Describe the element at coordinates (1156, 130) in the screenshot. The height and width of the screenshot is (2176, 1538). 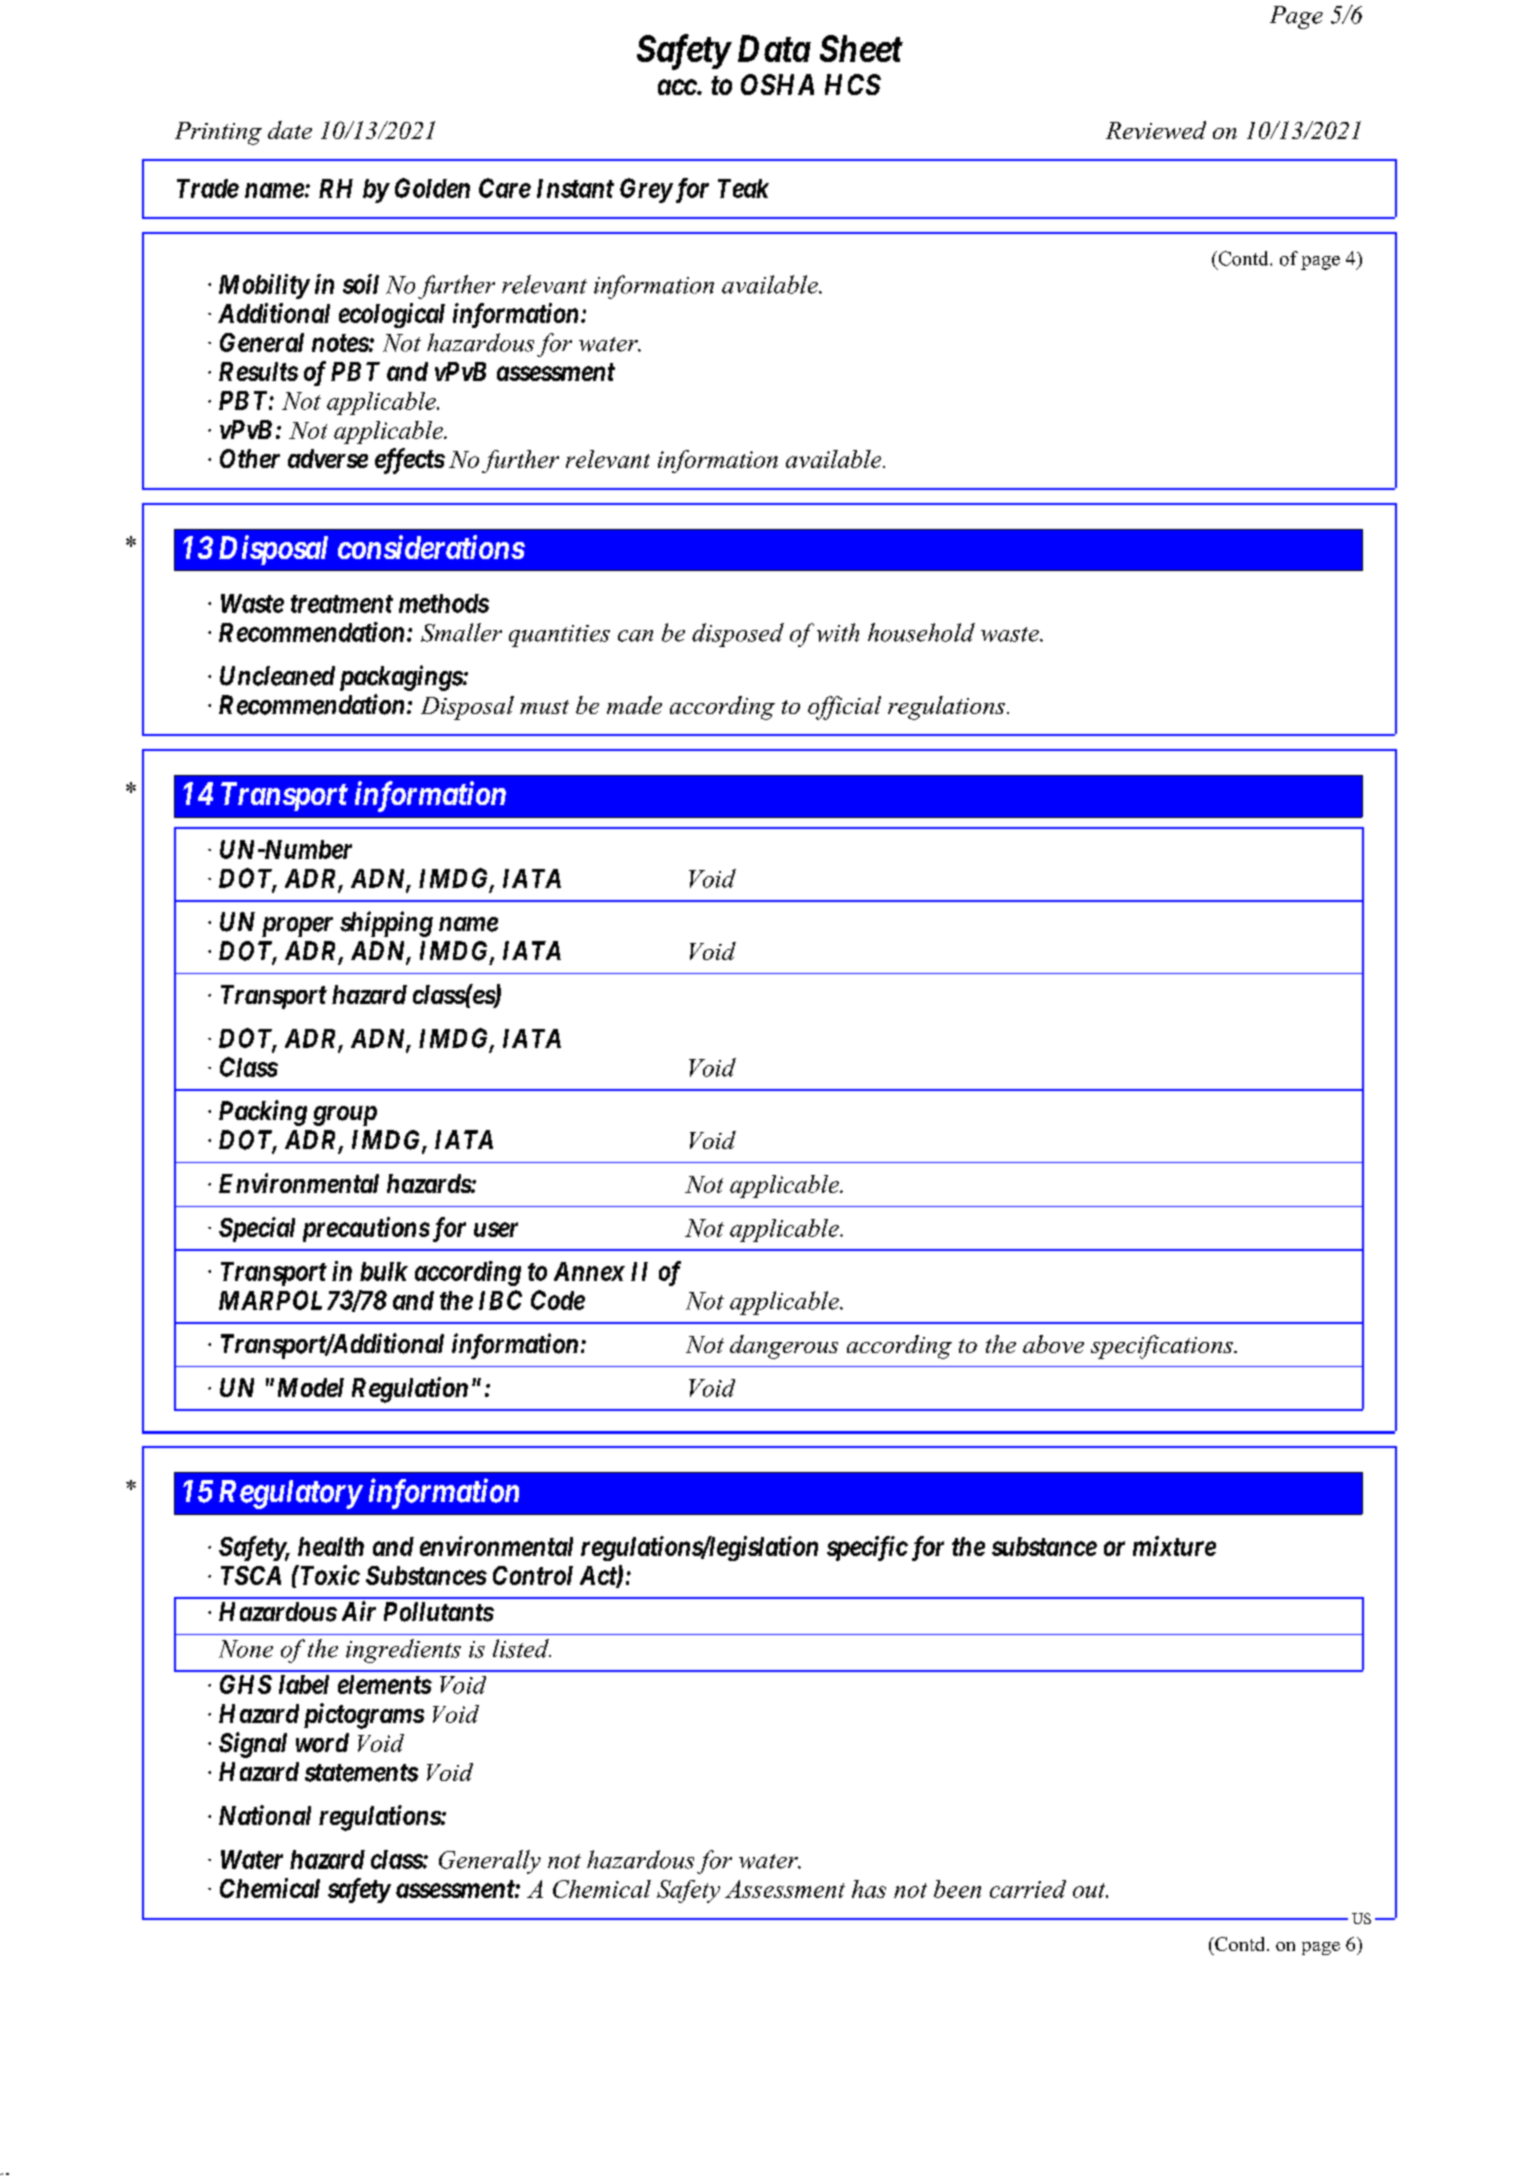
I see `Reviewed` at that location.
